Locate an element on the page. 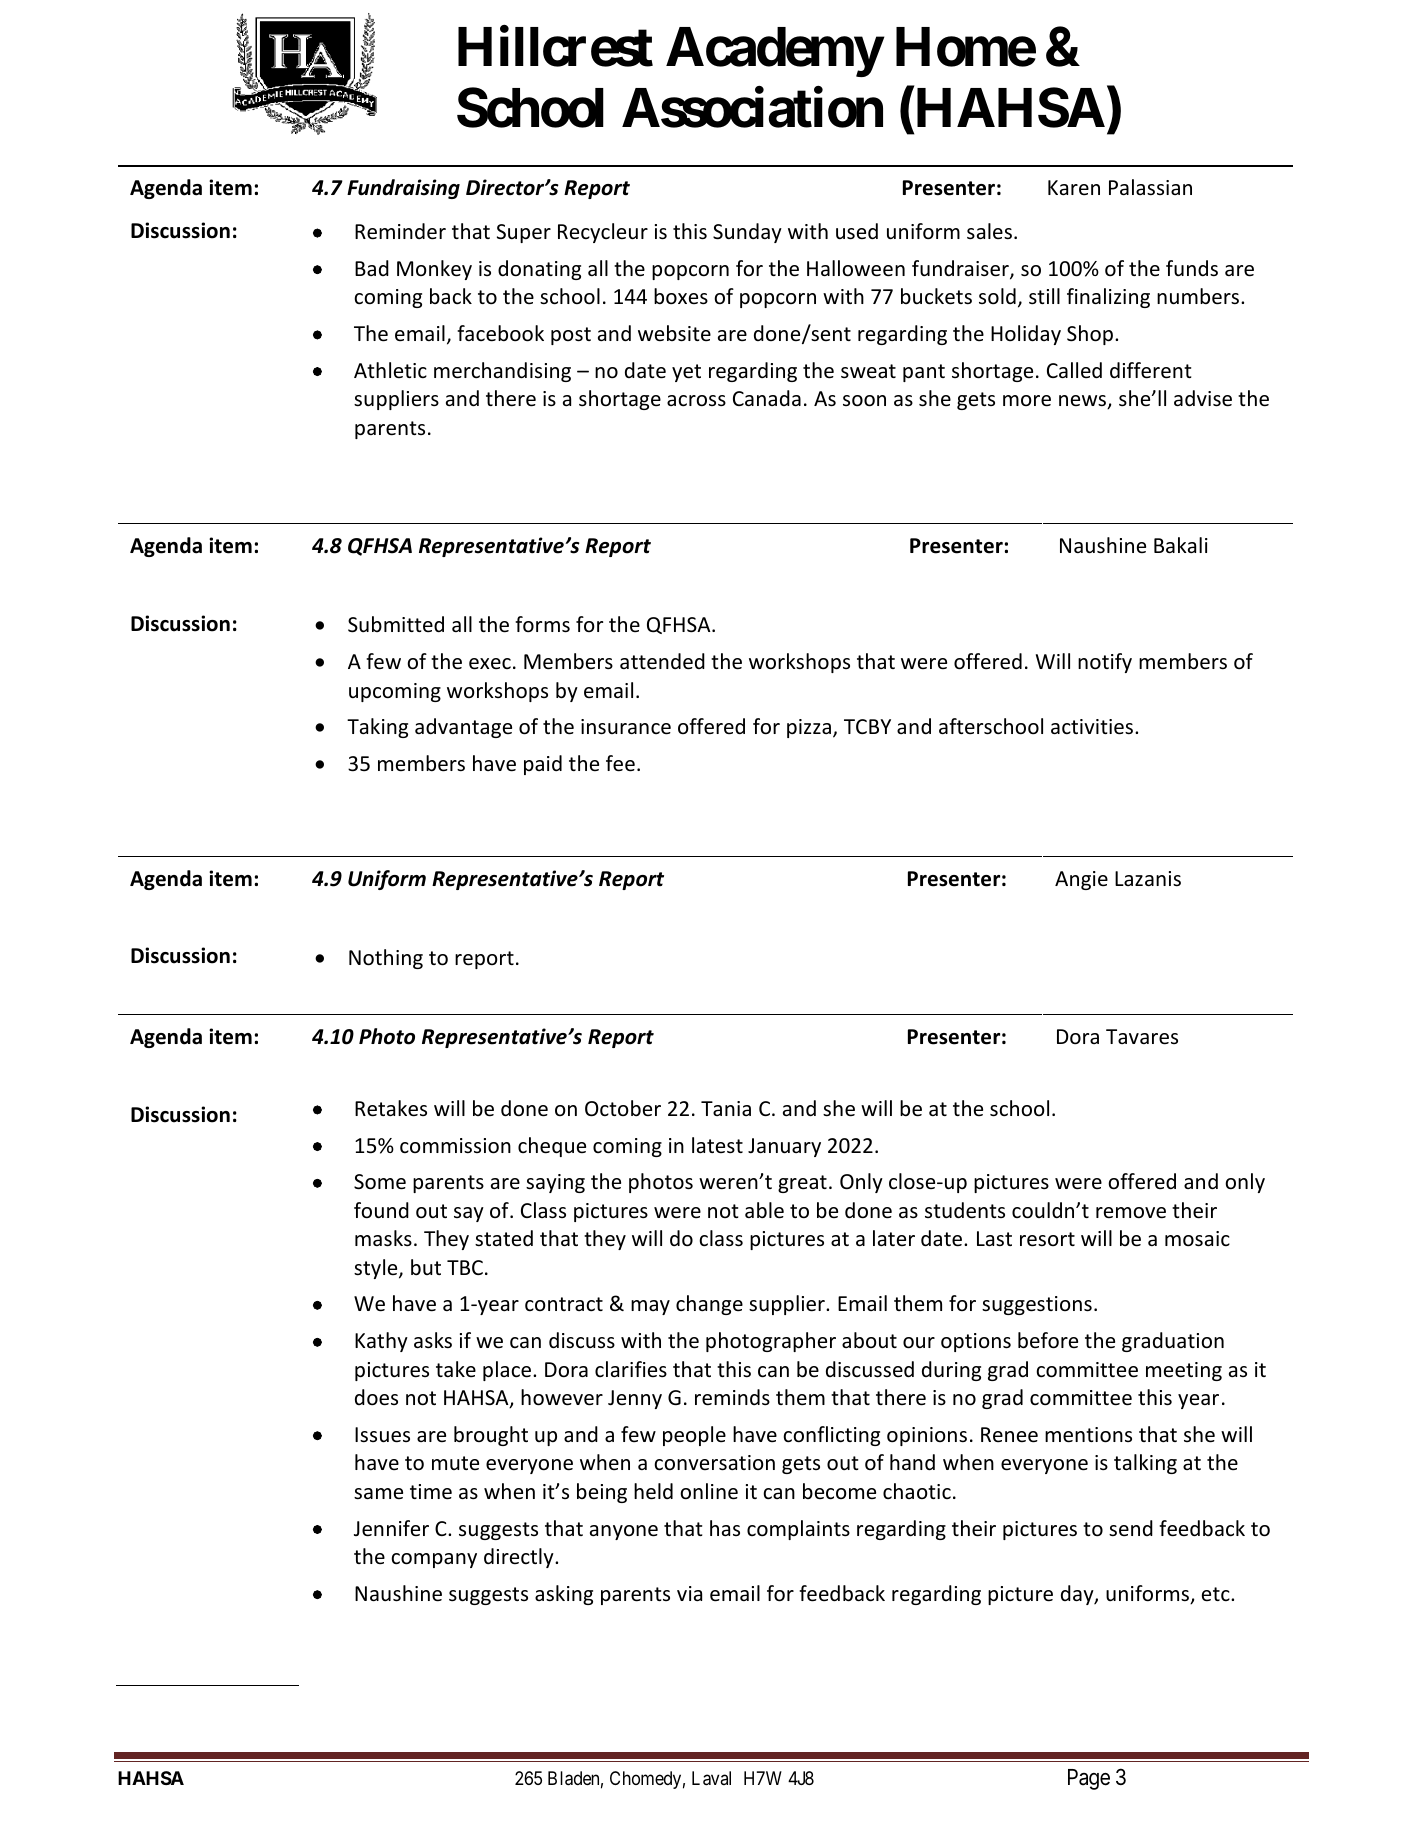  Laval is located at coordinates (711, 1778).
